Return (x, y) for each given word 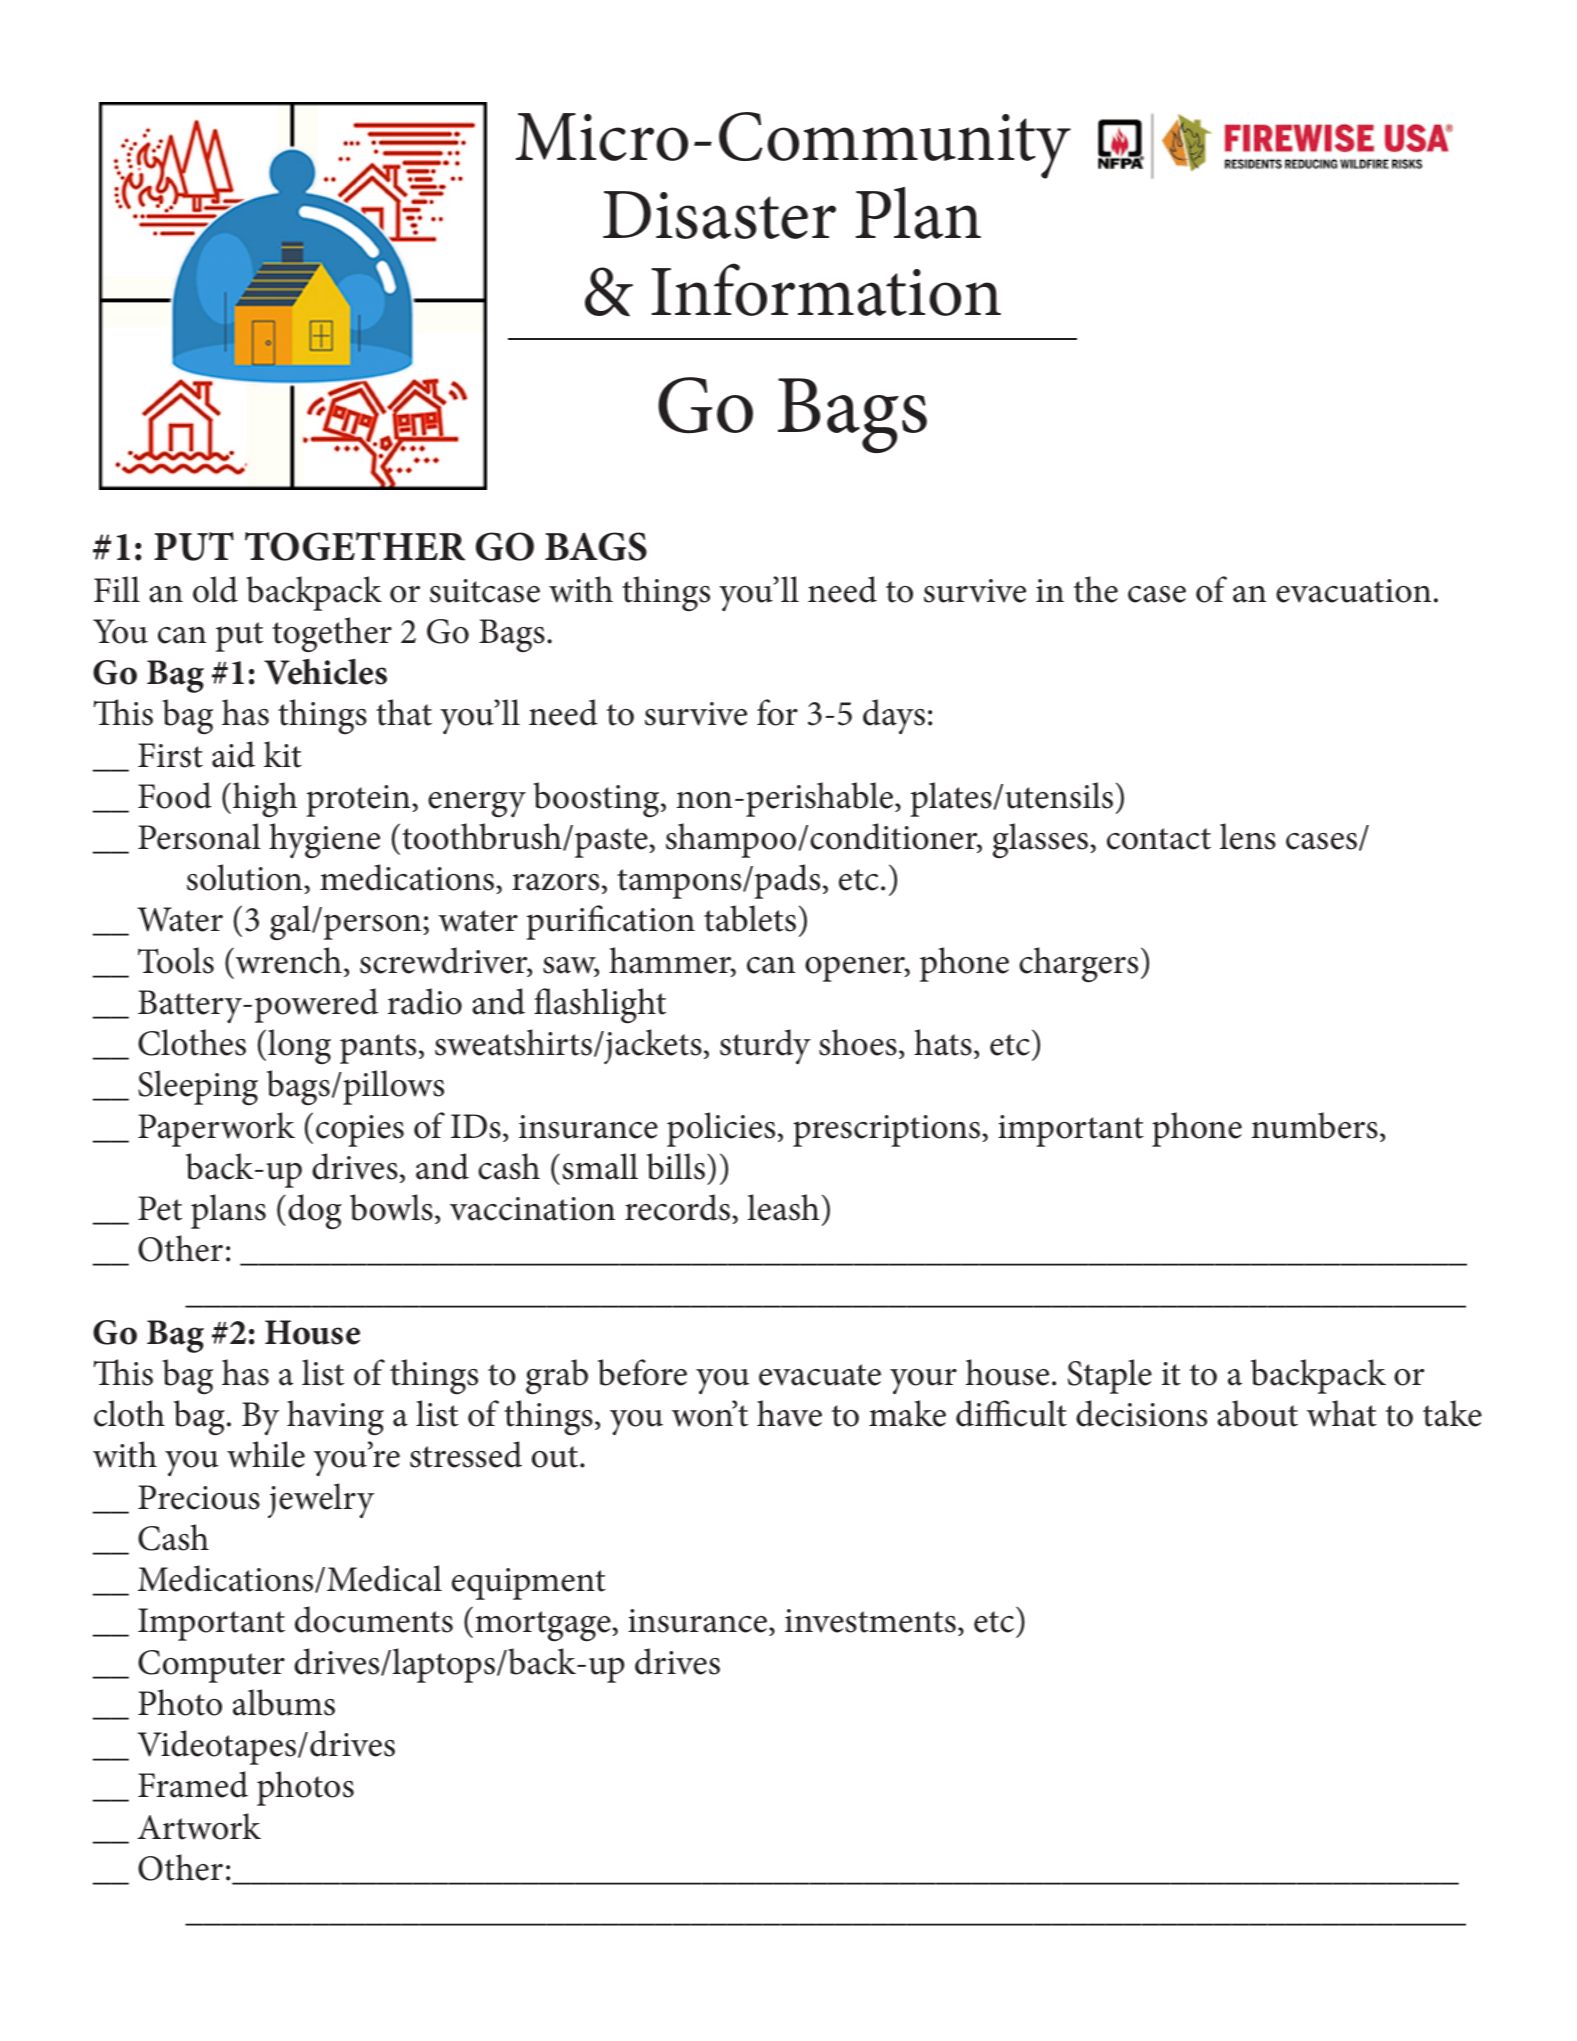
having (335, 1418)
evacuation (1353, 591)
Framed (193, 1784)
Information (826, 289)
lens (1248, 836)
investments (870, 1621)
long (299, 1047)
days (894, 716)
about (1257, 1413)
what (1342, 1413)
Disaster (719, 215)
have (789, 1413)
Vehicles (325, 672)
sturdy (765, 1046)
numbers (1315, 1125)
